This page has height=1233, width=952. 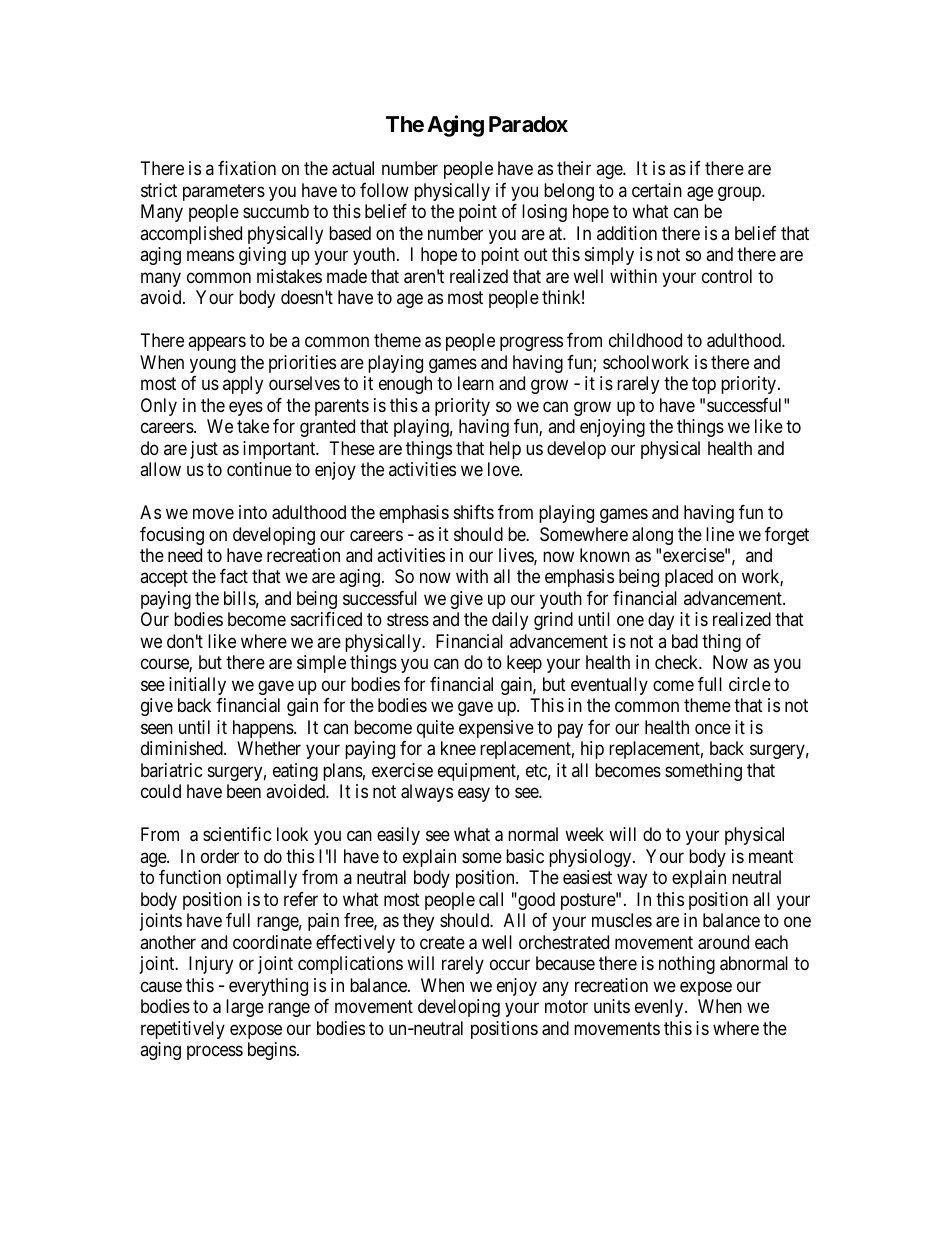 I want to click on been, so click(x=244, y=791).
